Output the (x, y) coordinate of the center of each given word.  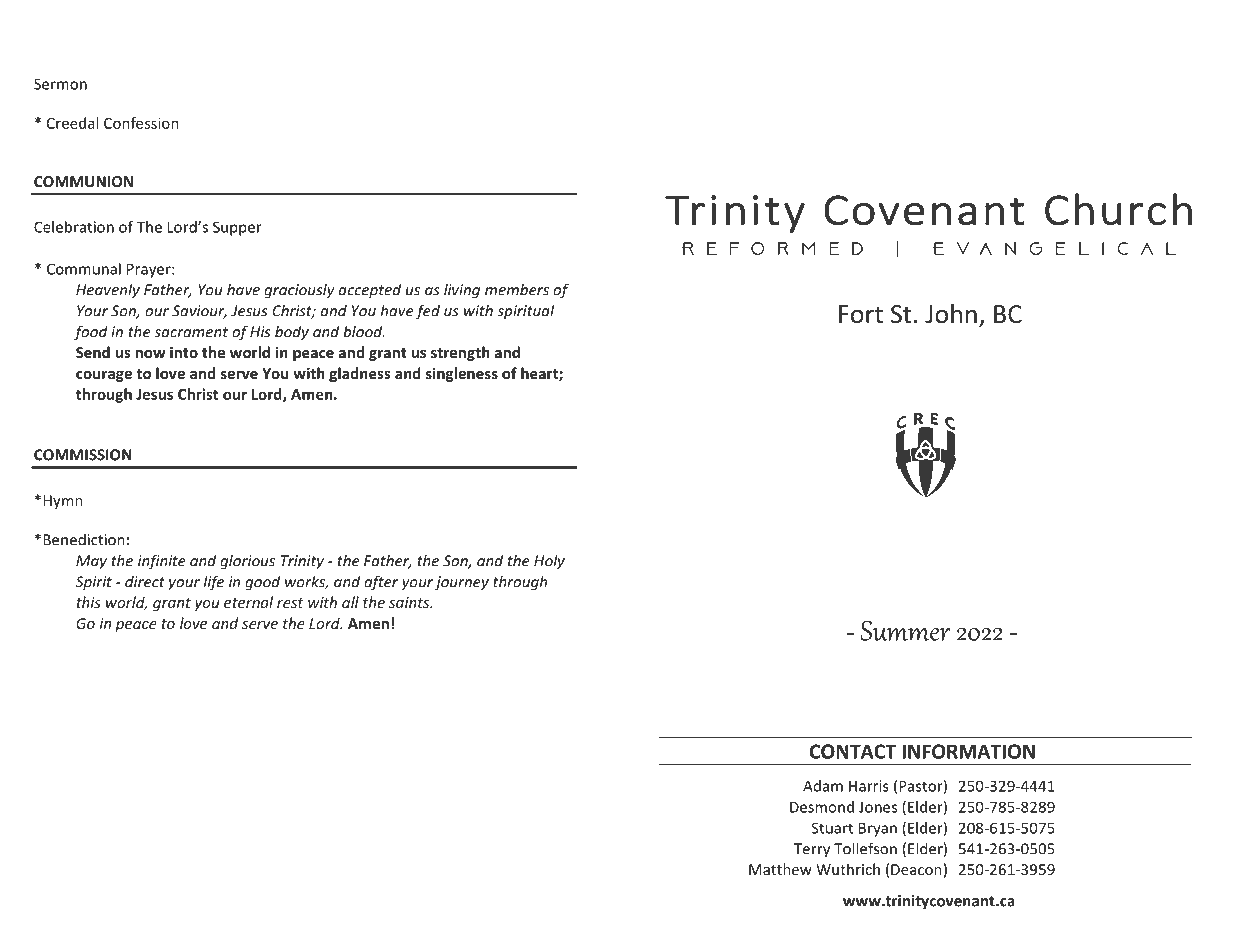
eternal (248, 602)
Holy (549, 562)
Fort (861, 314)
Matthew (780, 869)
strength (460, 353)
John (951, 314)
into (184, 352)
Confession (141, 123)
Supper (237, 228)
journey (462, 583)
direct (145, 582)
